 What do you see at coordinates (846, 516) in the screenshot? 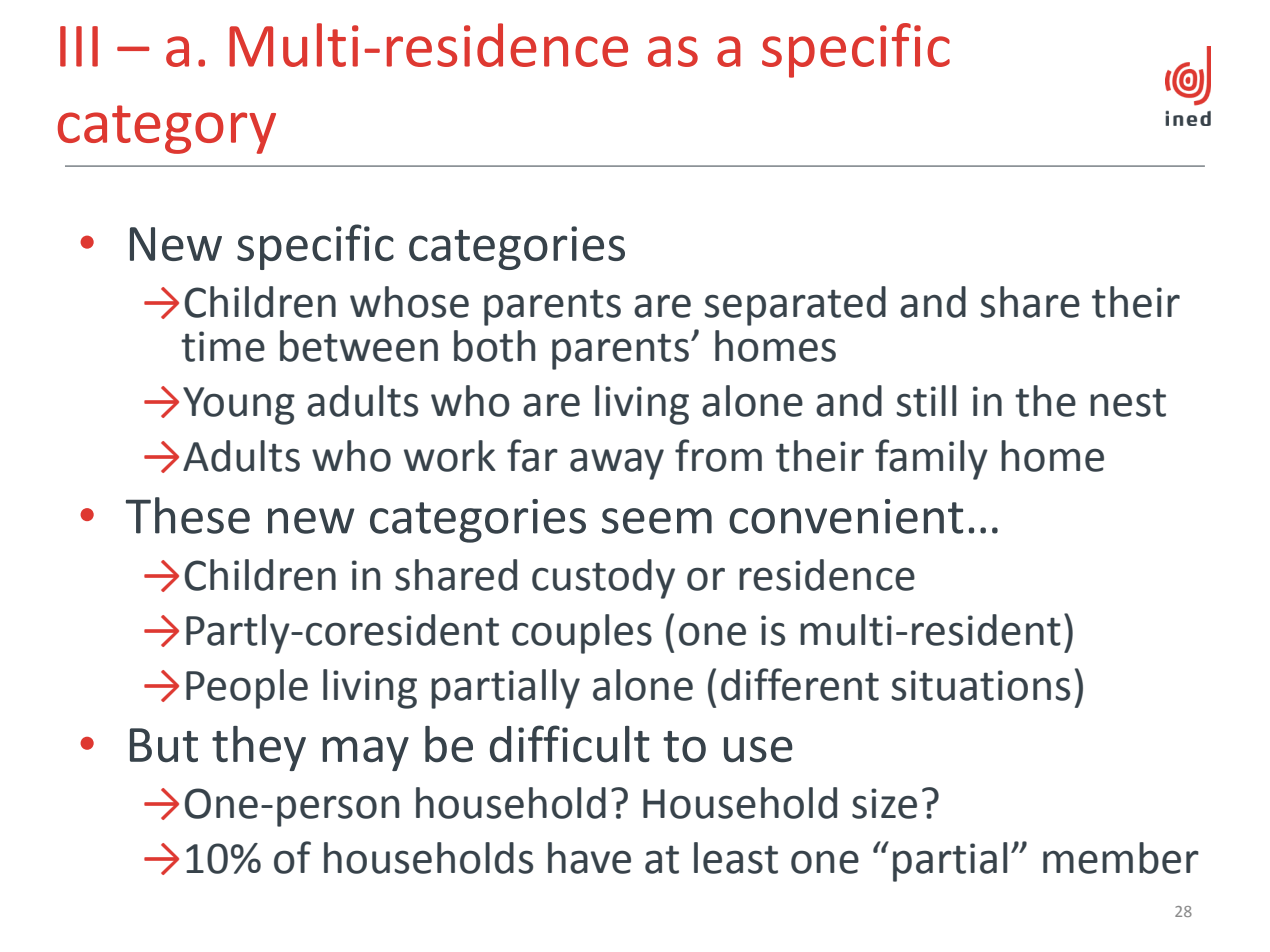
I see `convenient` at bounding box center [846, 516].
